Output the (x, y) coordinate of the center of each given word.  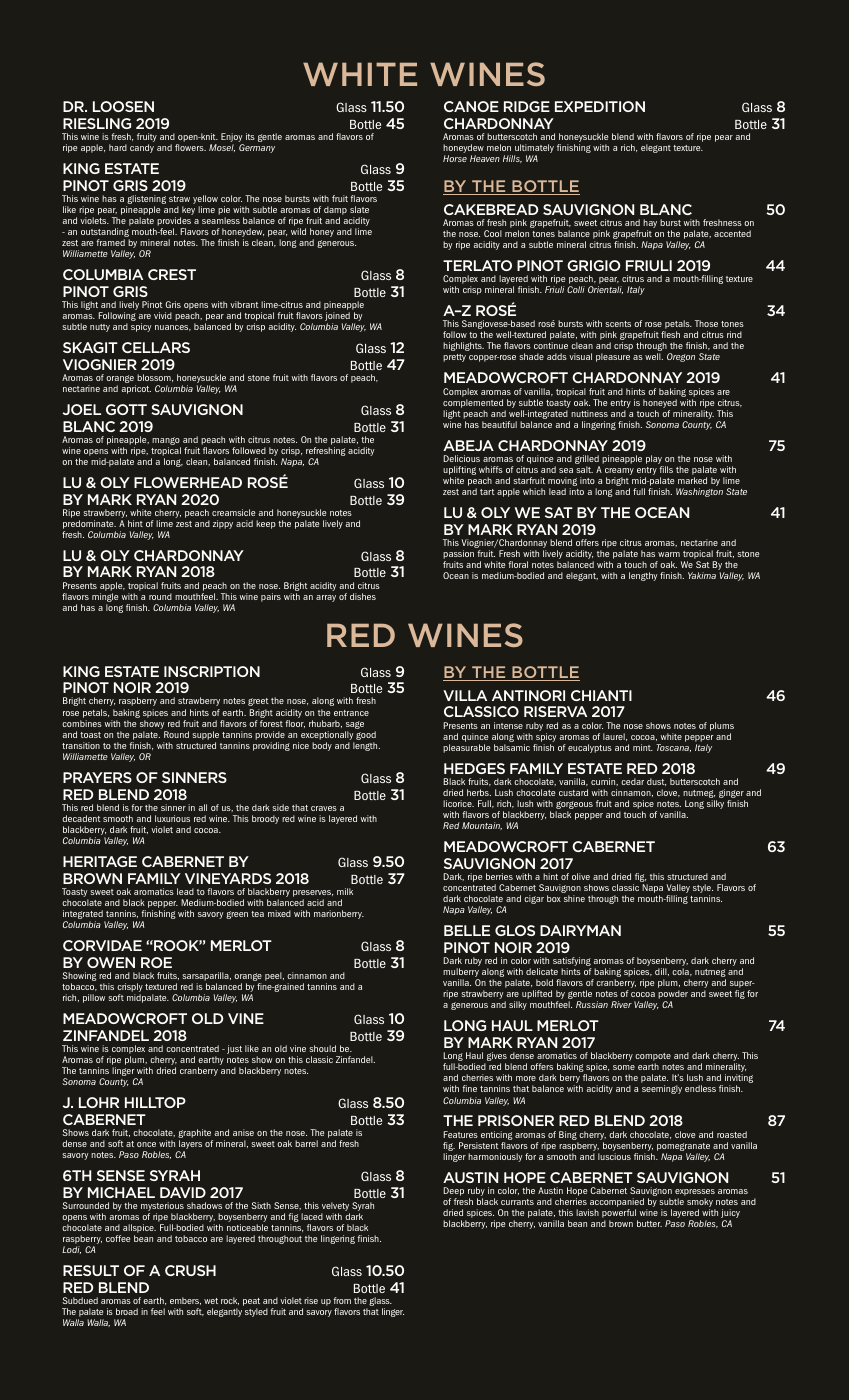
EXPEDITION (600, 106)
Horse (455, 158)
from (342, 1300)
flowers (190, 147)
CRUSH (190, 1270)
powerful (620, 1215)
